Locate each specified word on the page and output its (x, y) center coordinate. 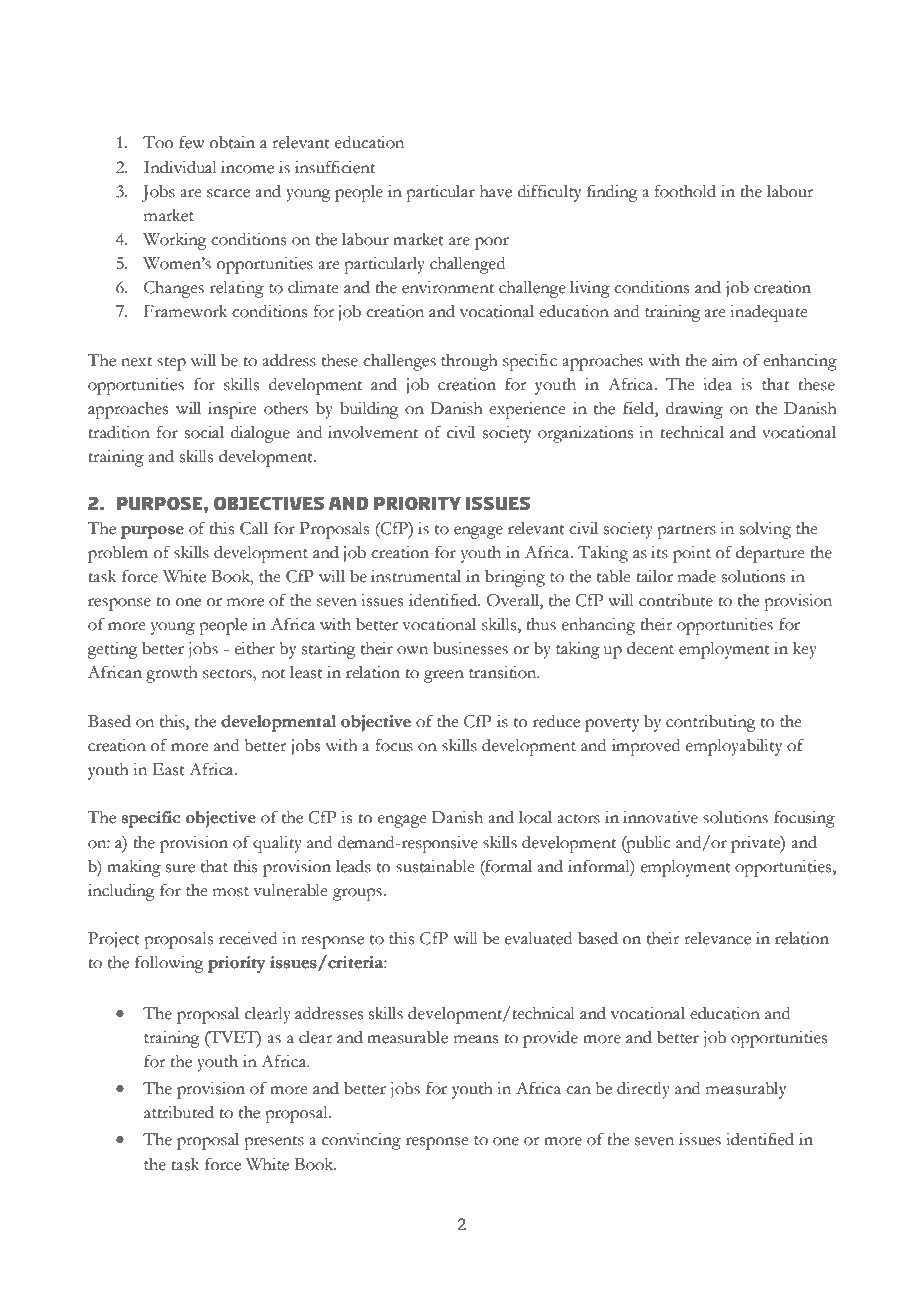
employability (734, 747)
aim (724, 360)
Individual (180, 167)
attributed (179, 1112)
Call (254, 528)
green (444, 676)
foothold (685, 191)
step (171, 364)
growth (172, 674)
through (469, 362)
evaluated (538, 938)
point (692, 554)
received (248, 938)
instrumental (416, 576)
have (496, 191)
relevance (717, 938)
